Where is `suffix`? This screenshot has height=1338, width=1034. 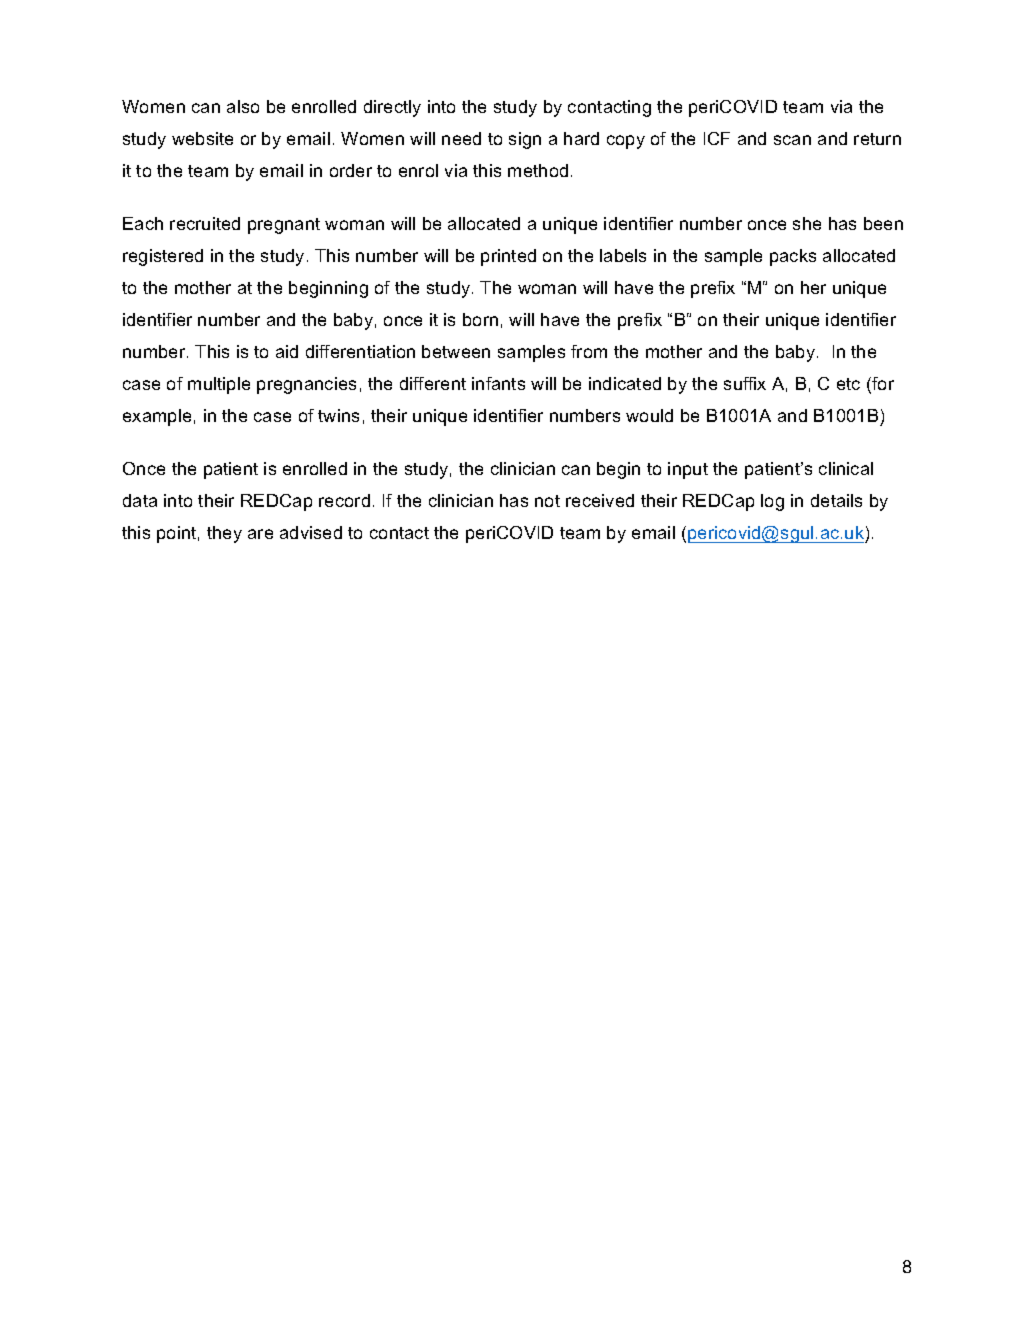 suffix is located at coordinates (745, 383).
